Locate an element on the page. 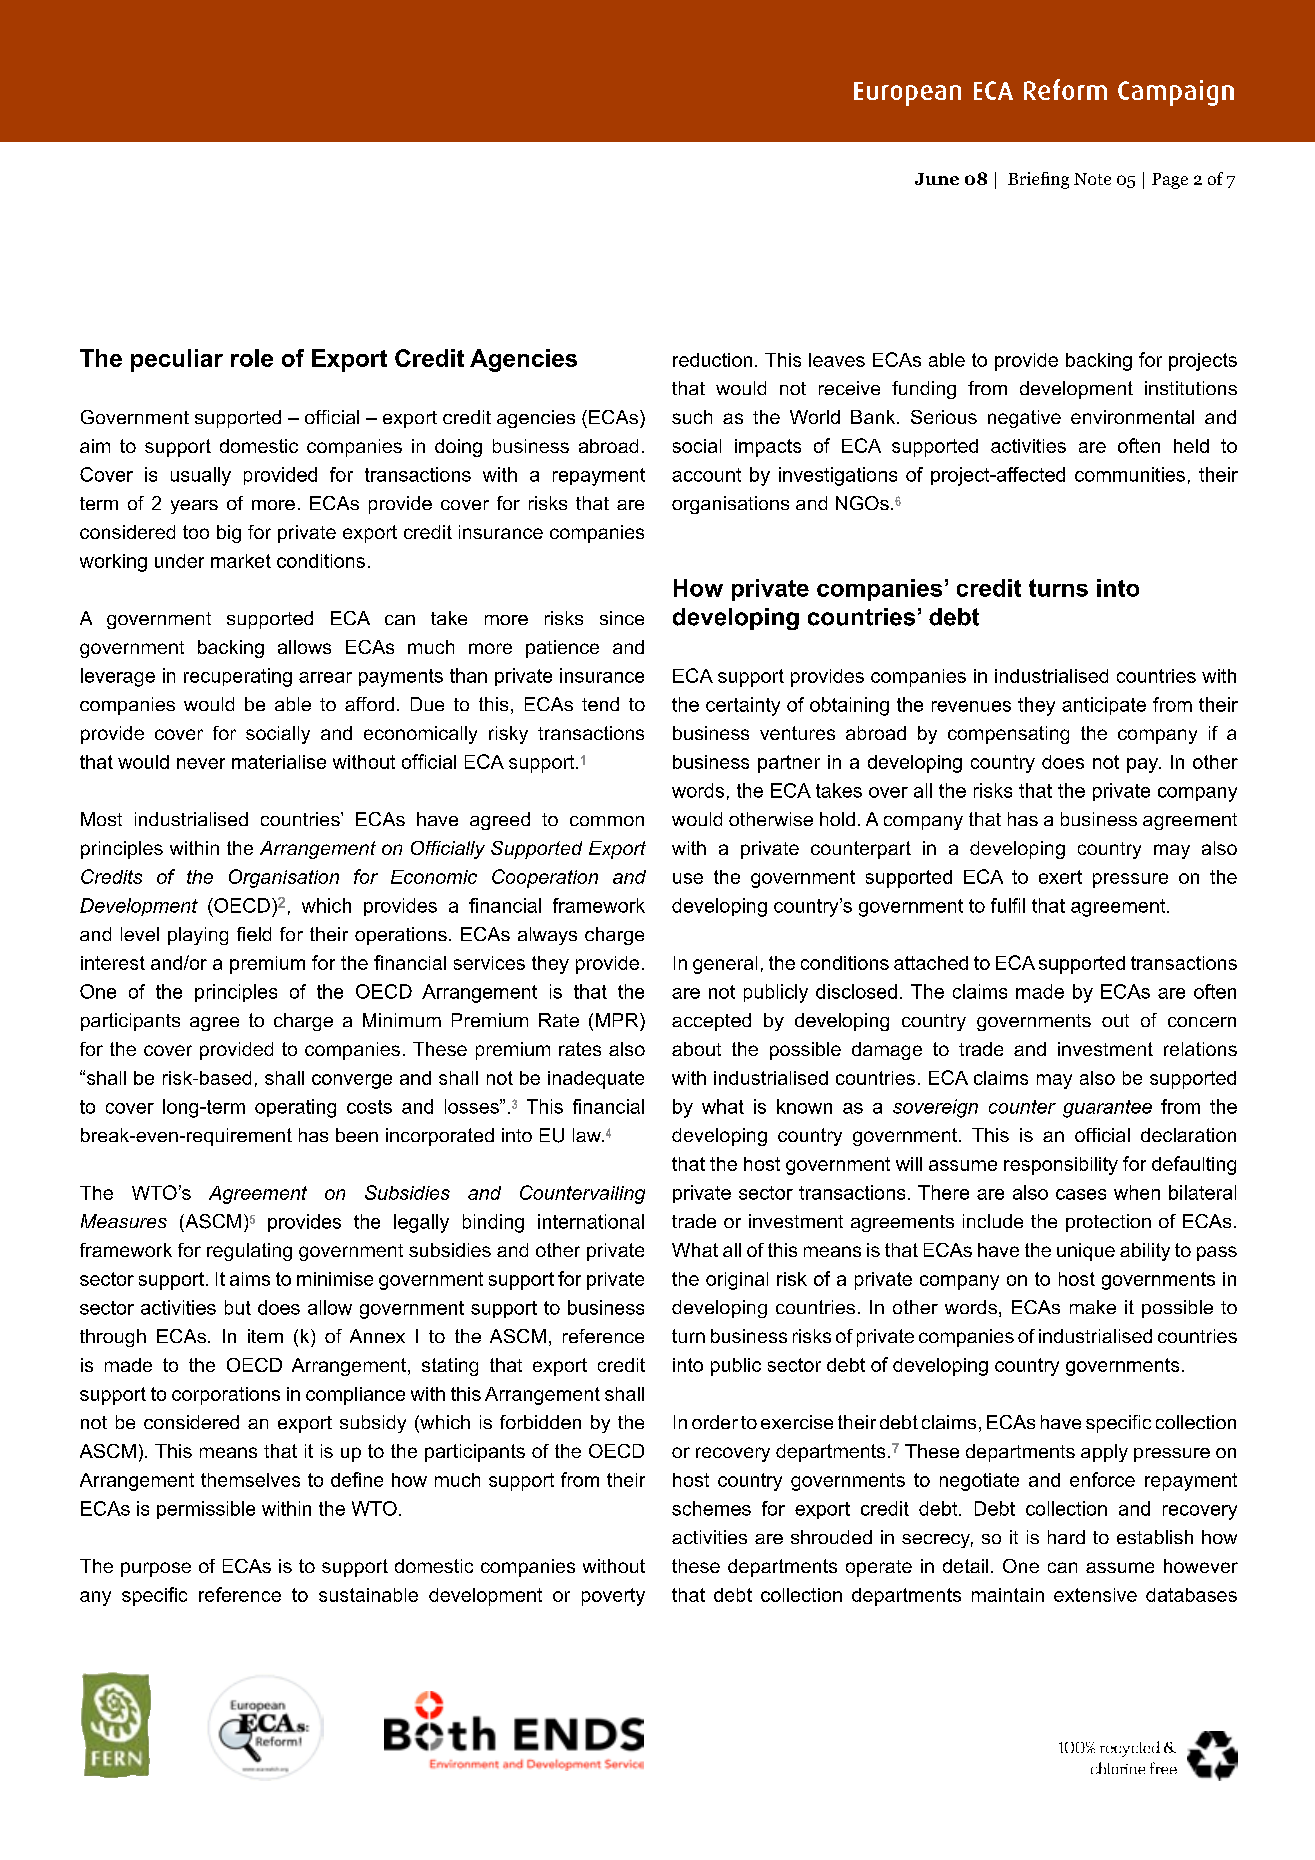 The height and width of the image is (1860, 1315). role is located at coordinates (252, 358).
